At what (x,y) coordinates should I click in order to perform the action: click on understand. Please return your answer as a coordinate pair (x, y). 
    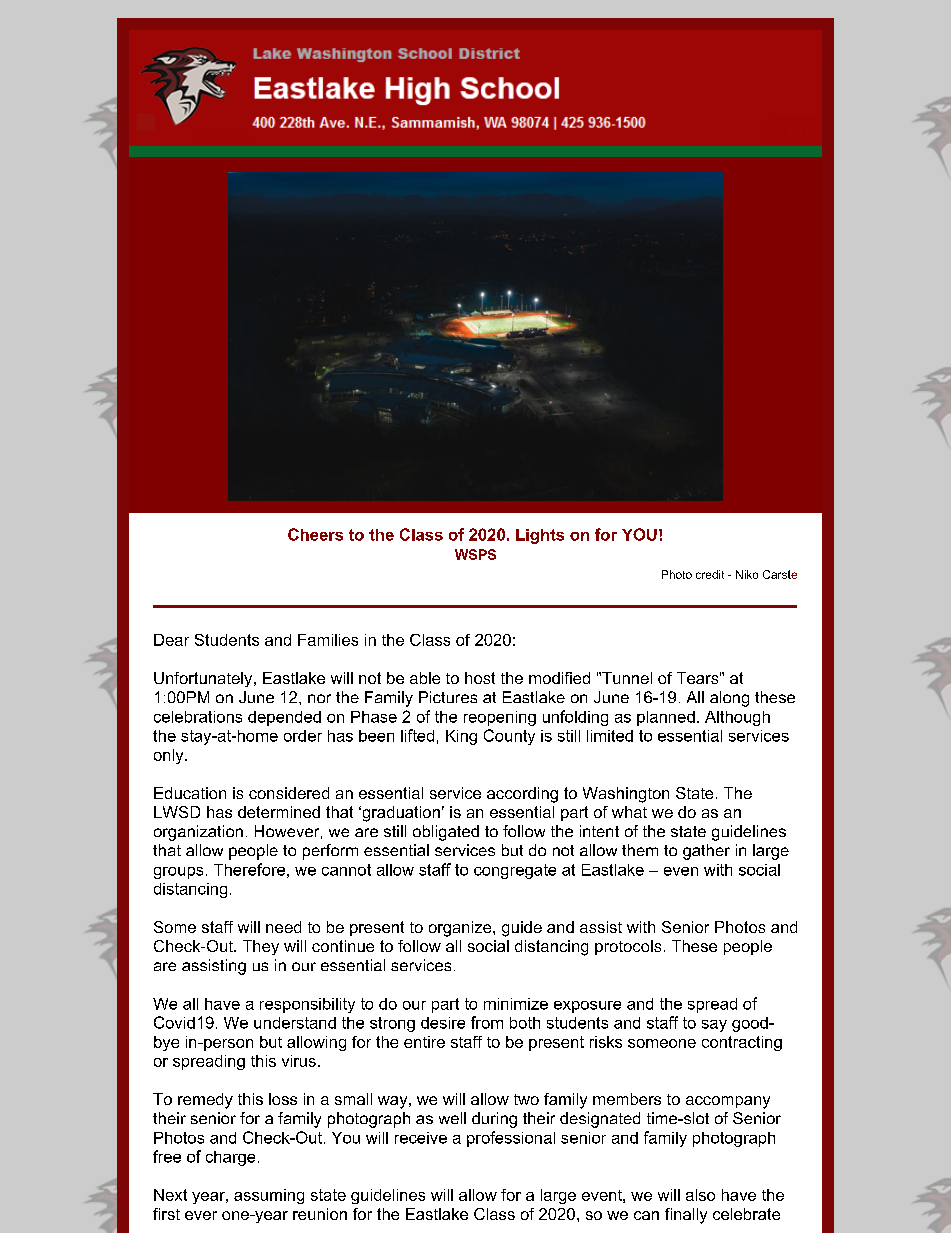
    Looking at the image, I should click on (295, 1023).
